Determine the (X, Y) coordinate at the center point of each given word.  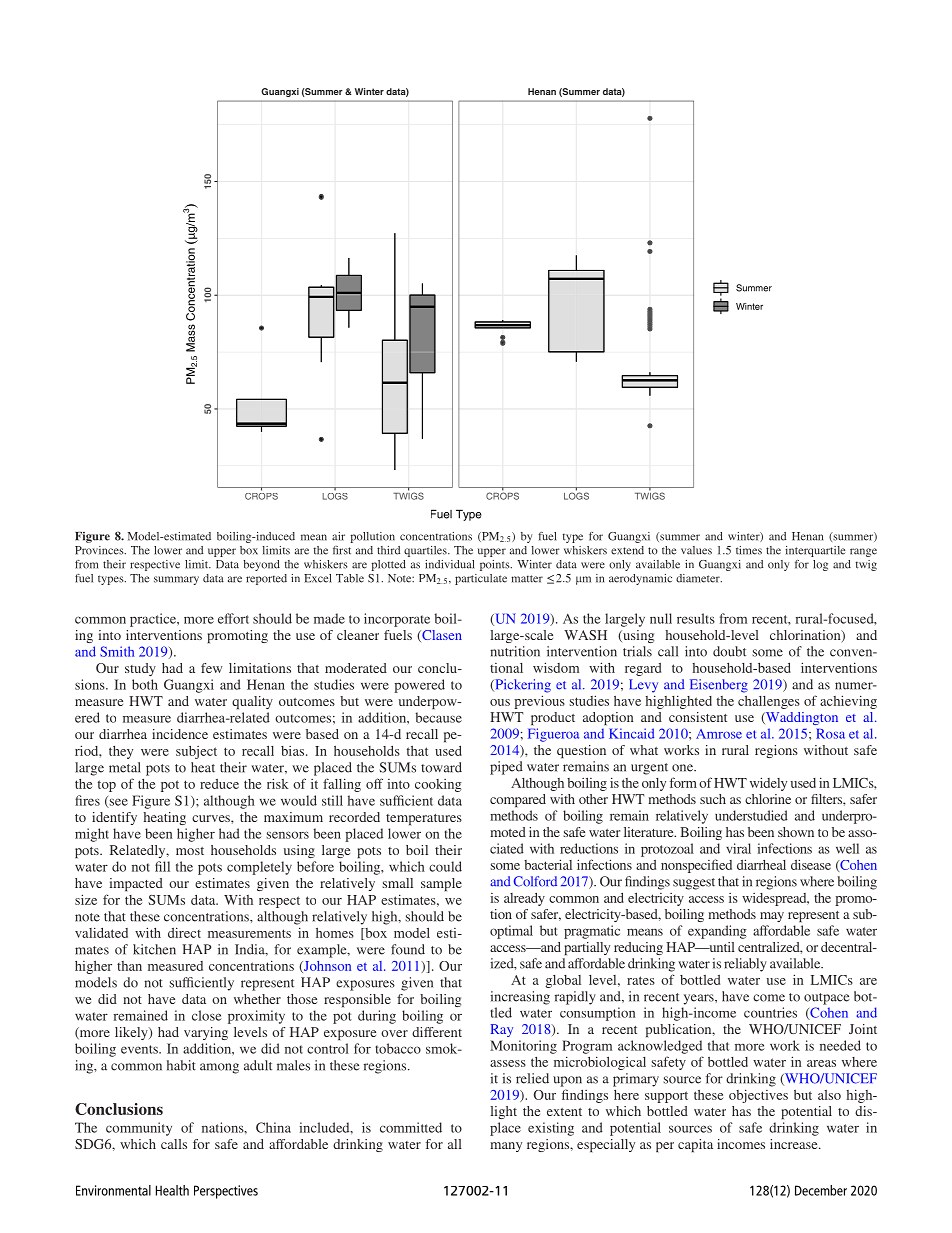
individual (450, 564)
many (506, 1147)
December (821, 1190)
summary (176, 580)
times (749, 550)
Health (172, 1190)
